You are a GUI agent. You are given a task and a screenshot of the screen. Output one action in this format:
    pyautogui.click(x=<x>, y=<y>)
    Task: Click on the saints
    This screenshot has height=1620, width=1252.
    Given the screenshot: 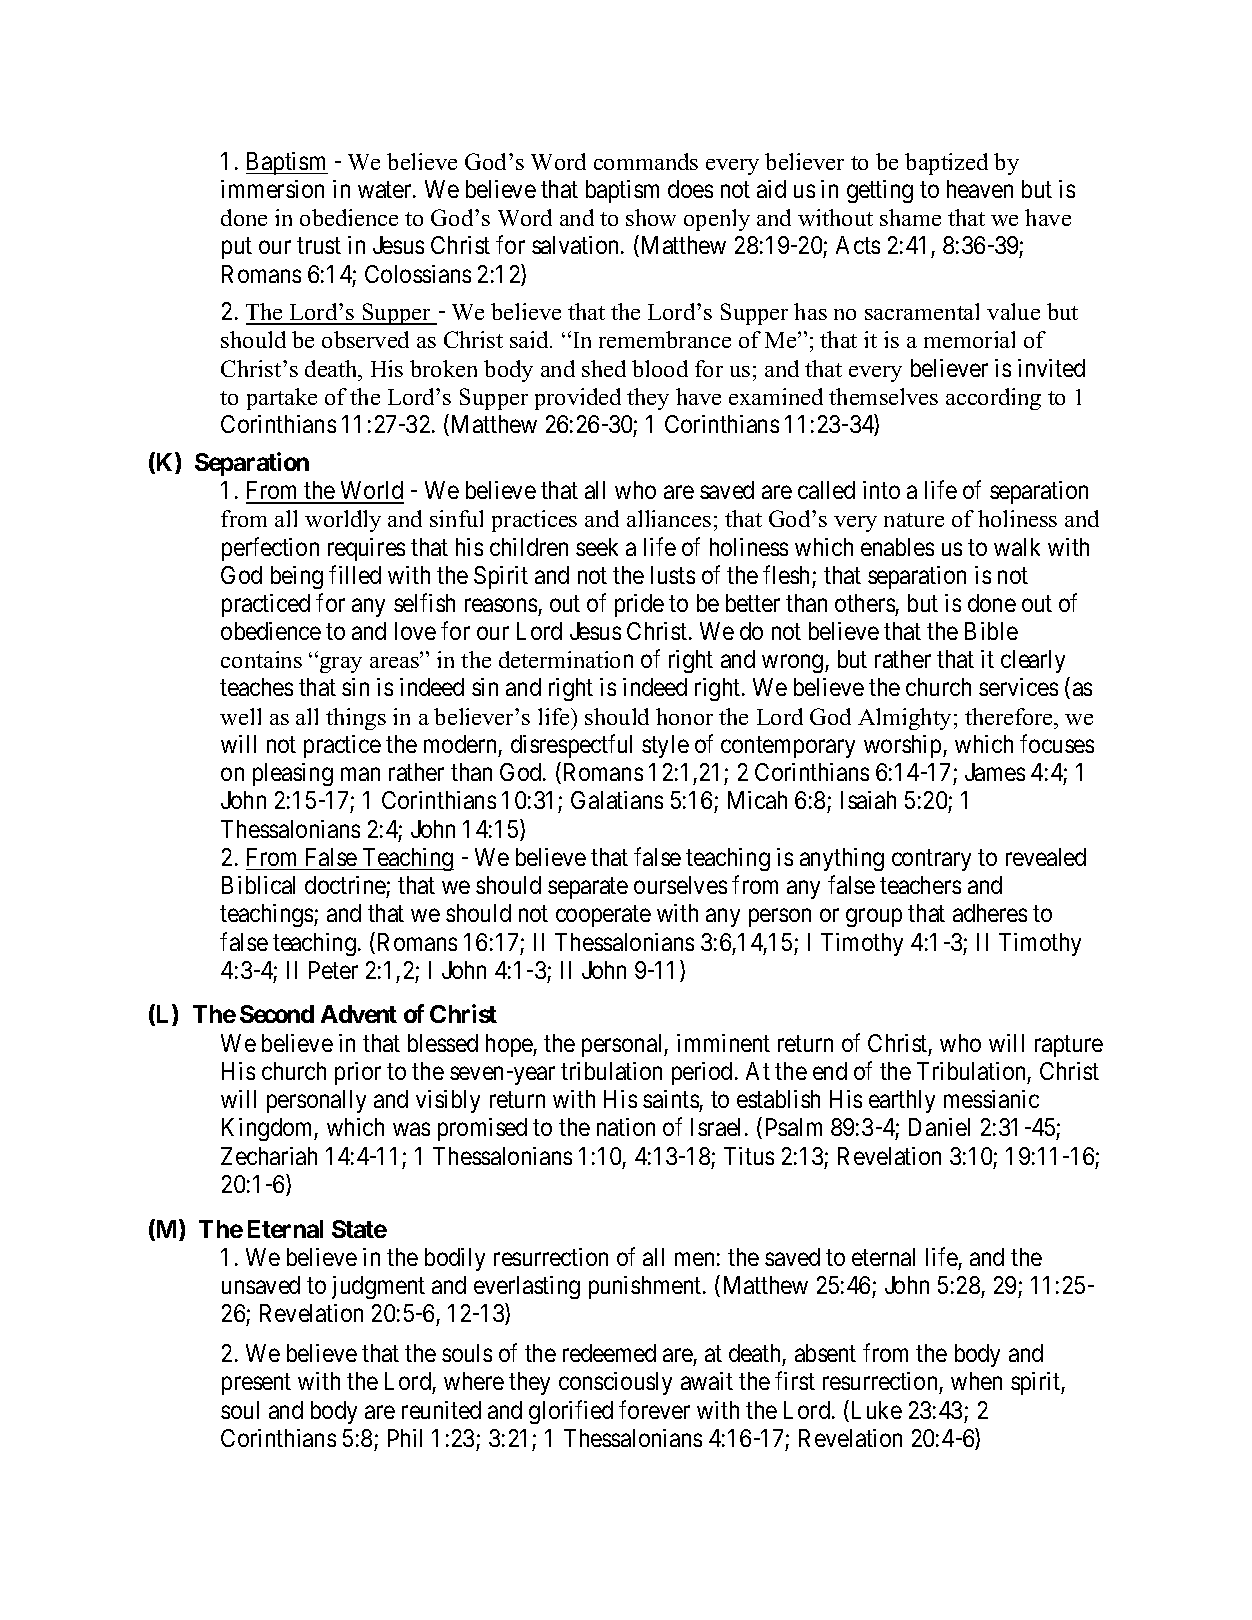 What is the action you would take?
    pyautogui.click(x=671, y=1099)
